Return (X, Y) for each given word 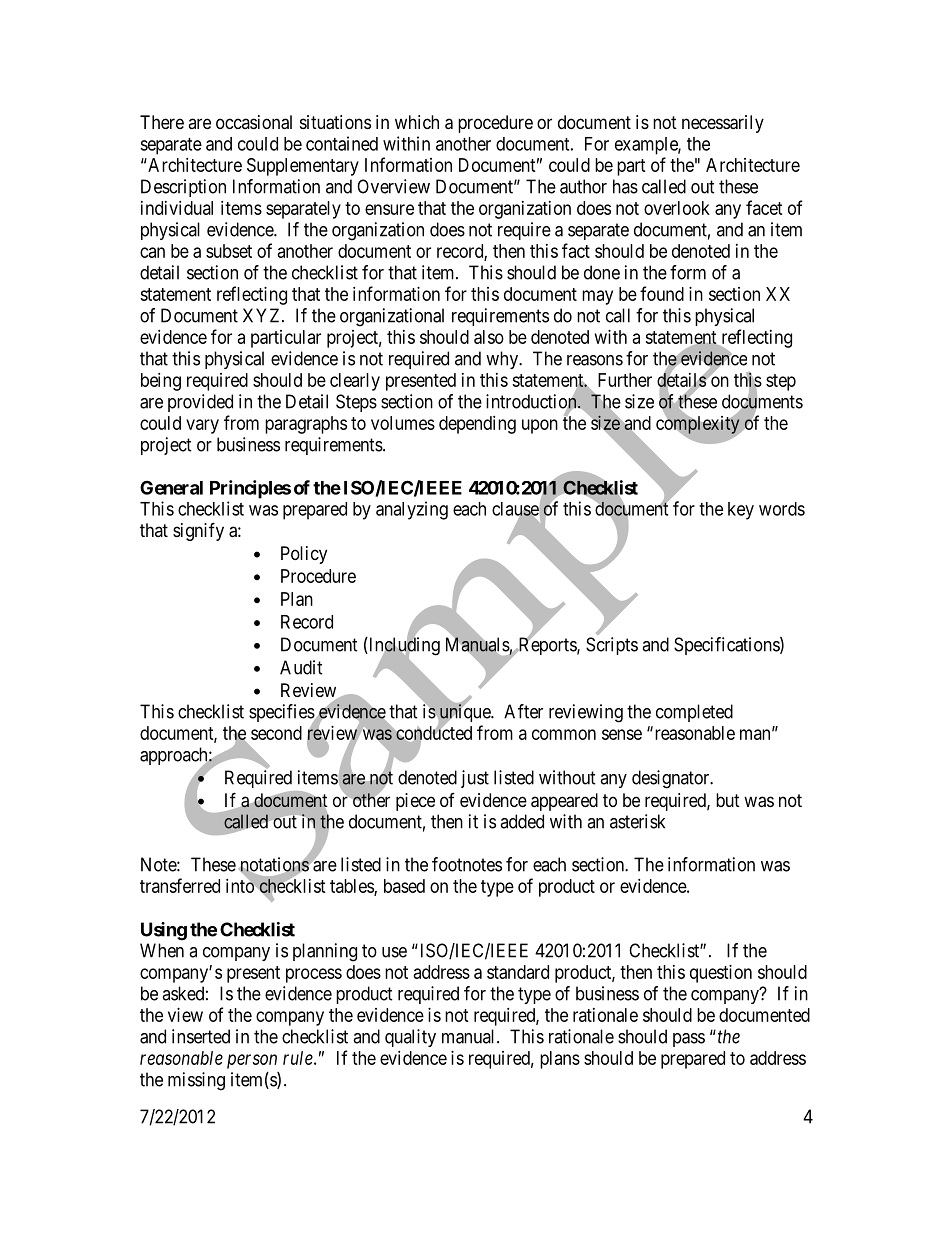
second (276, 733)
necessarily (723, 124)
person (252, 1061)
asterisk (637, 821)
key (741, 511)
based (404, 886)
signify (198, 531)
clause (515, 510)
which (417, 122)
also (489, 337)
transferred (180, 885)
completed (694, 713)
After (523, 711)
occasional (254, 122)
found (662, 293)
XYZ (263, 315)
